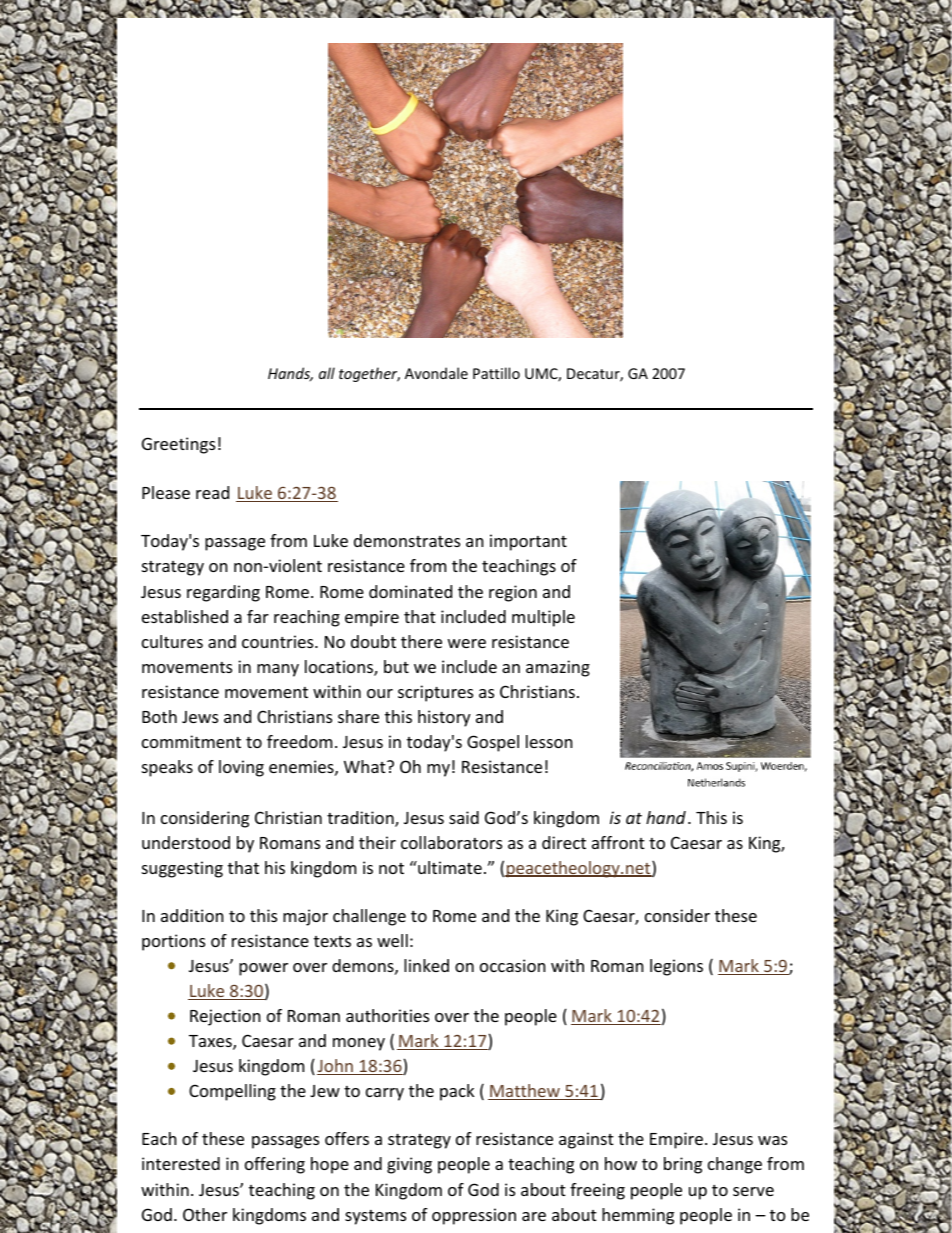  Describe the element at coordinates (225, 1017) in the screenshot. I see `Rejection` at that location.
